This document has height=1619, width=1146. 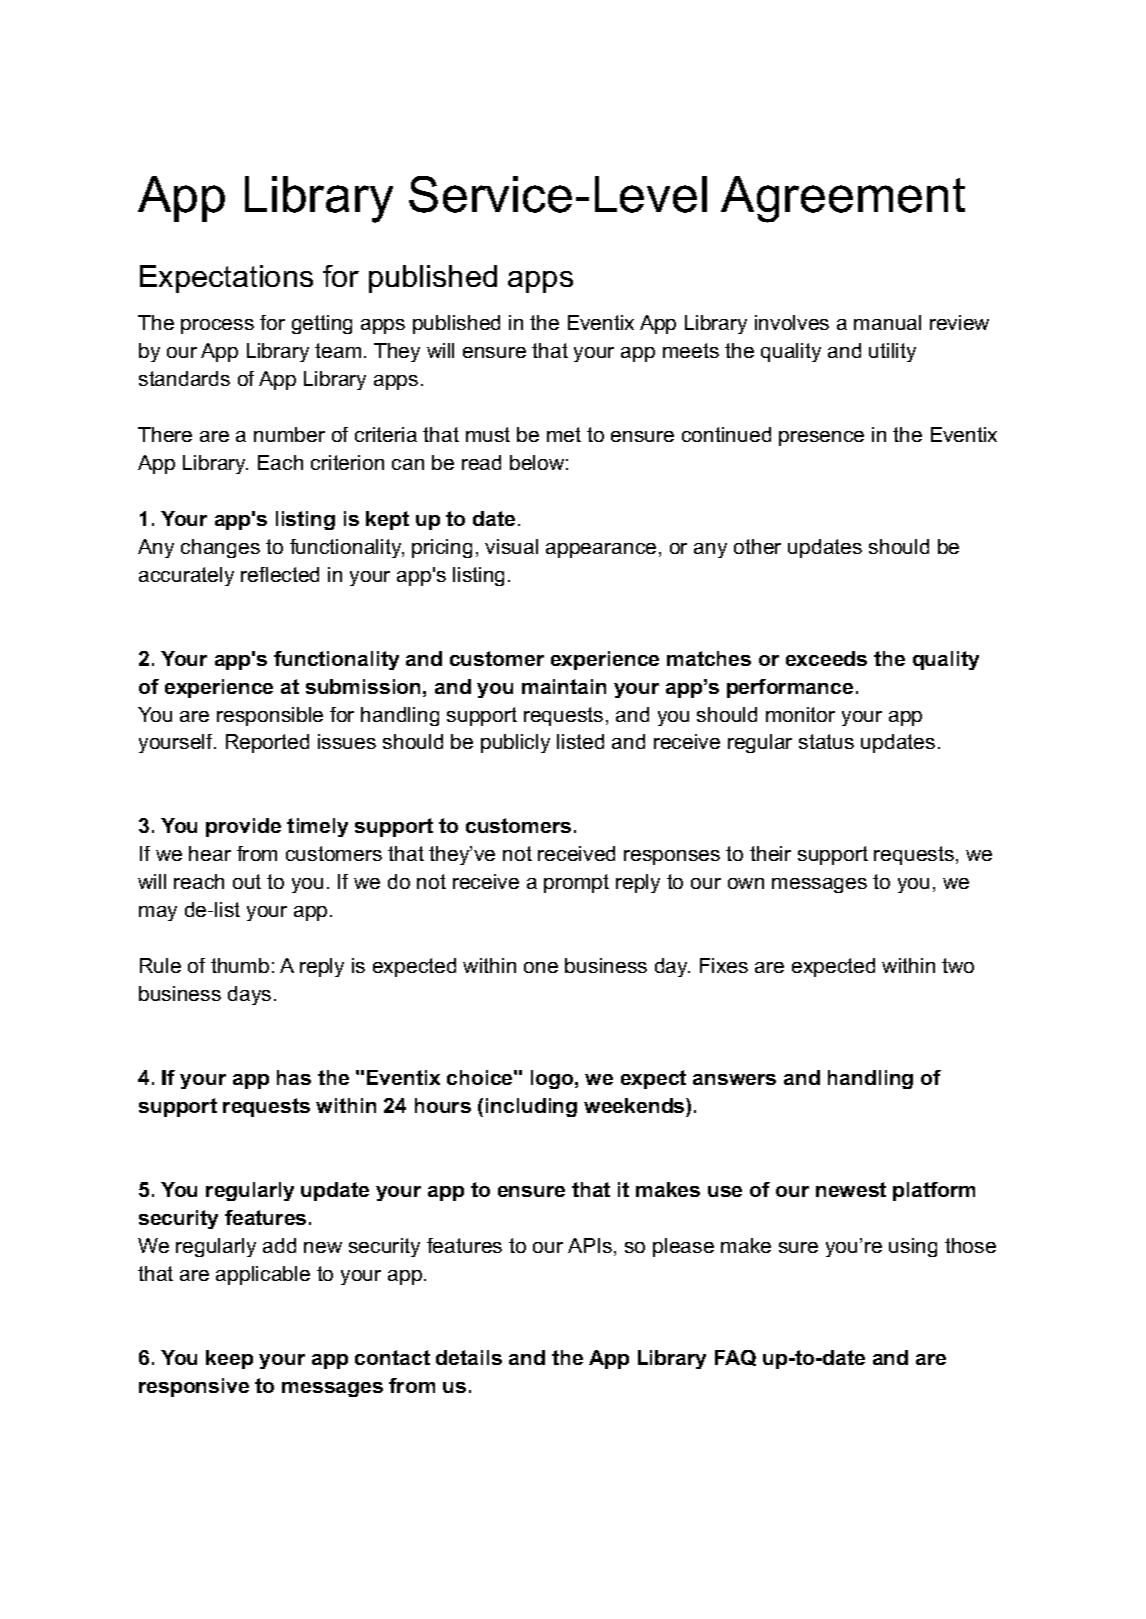 What do you see at coordinates (469, 1357) in the document?
I see `details` at bounding box center [469, 1357].
